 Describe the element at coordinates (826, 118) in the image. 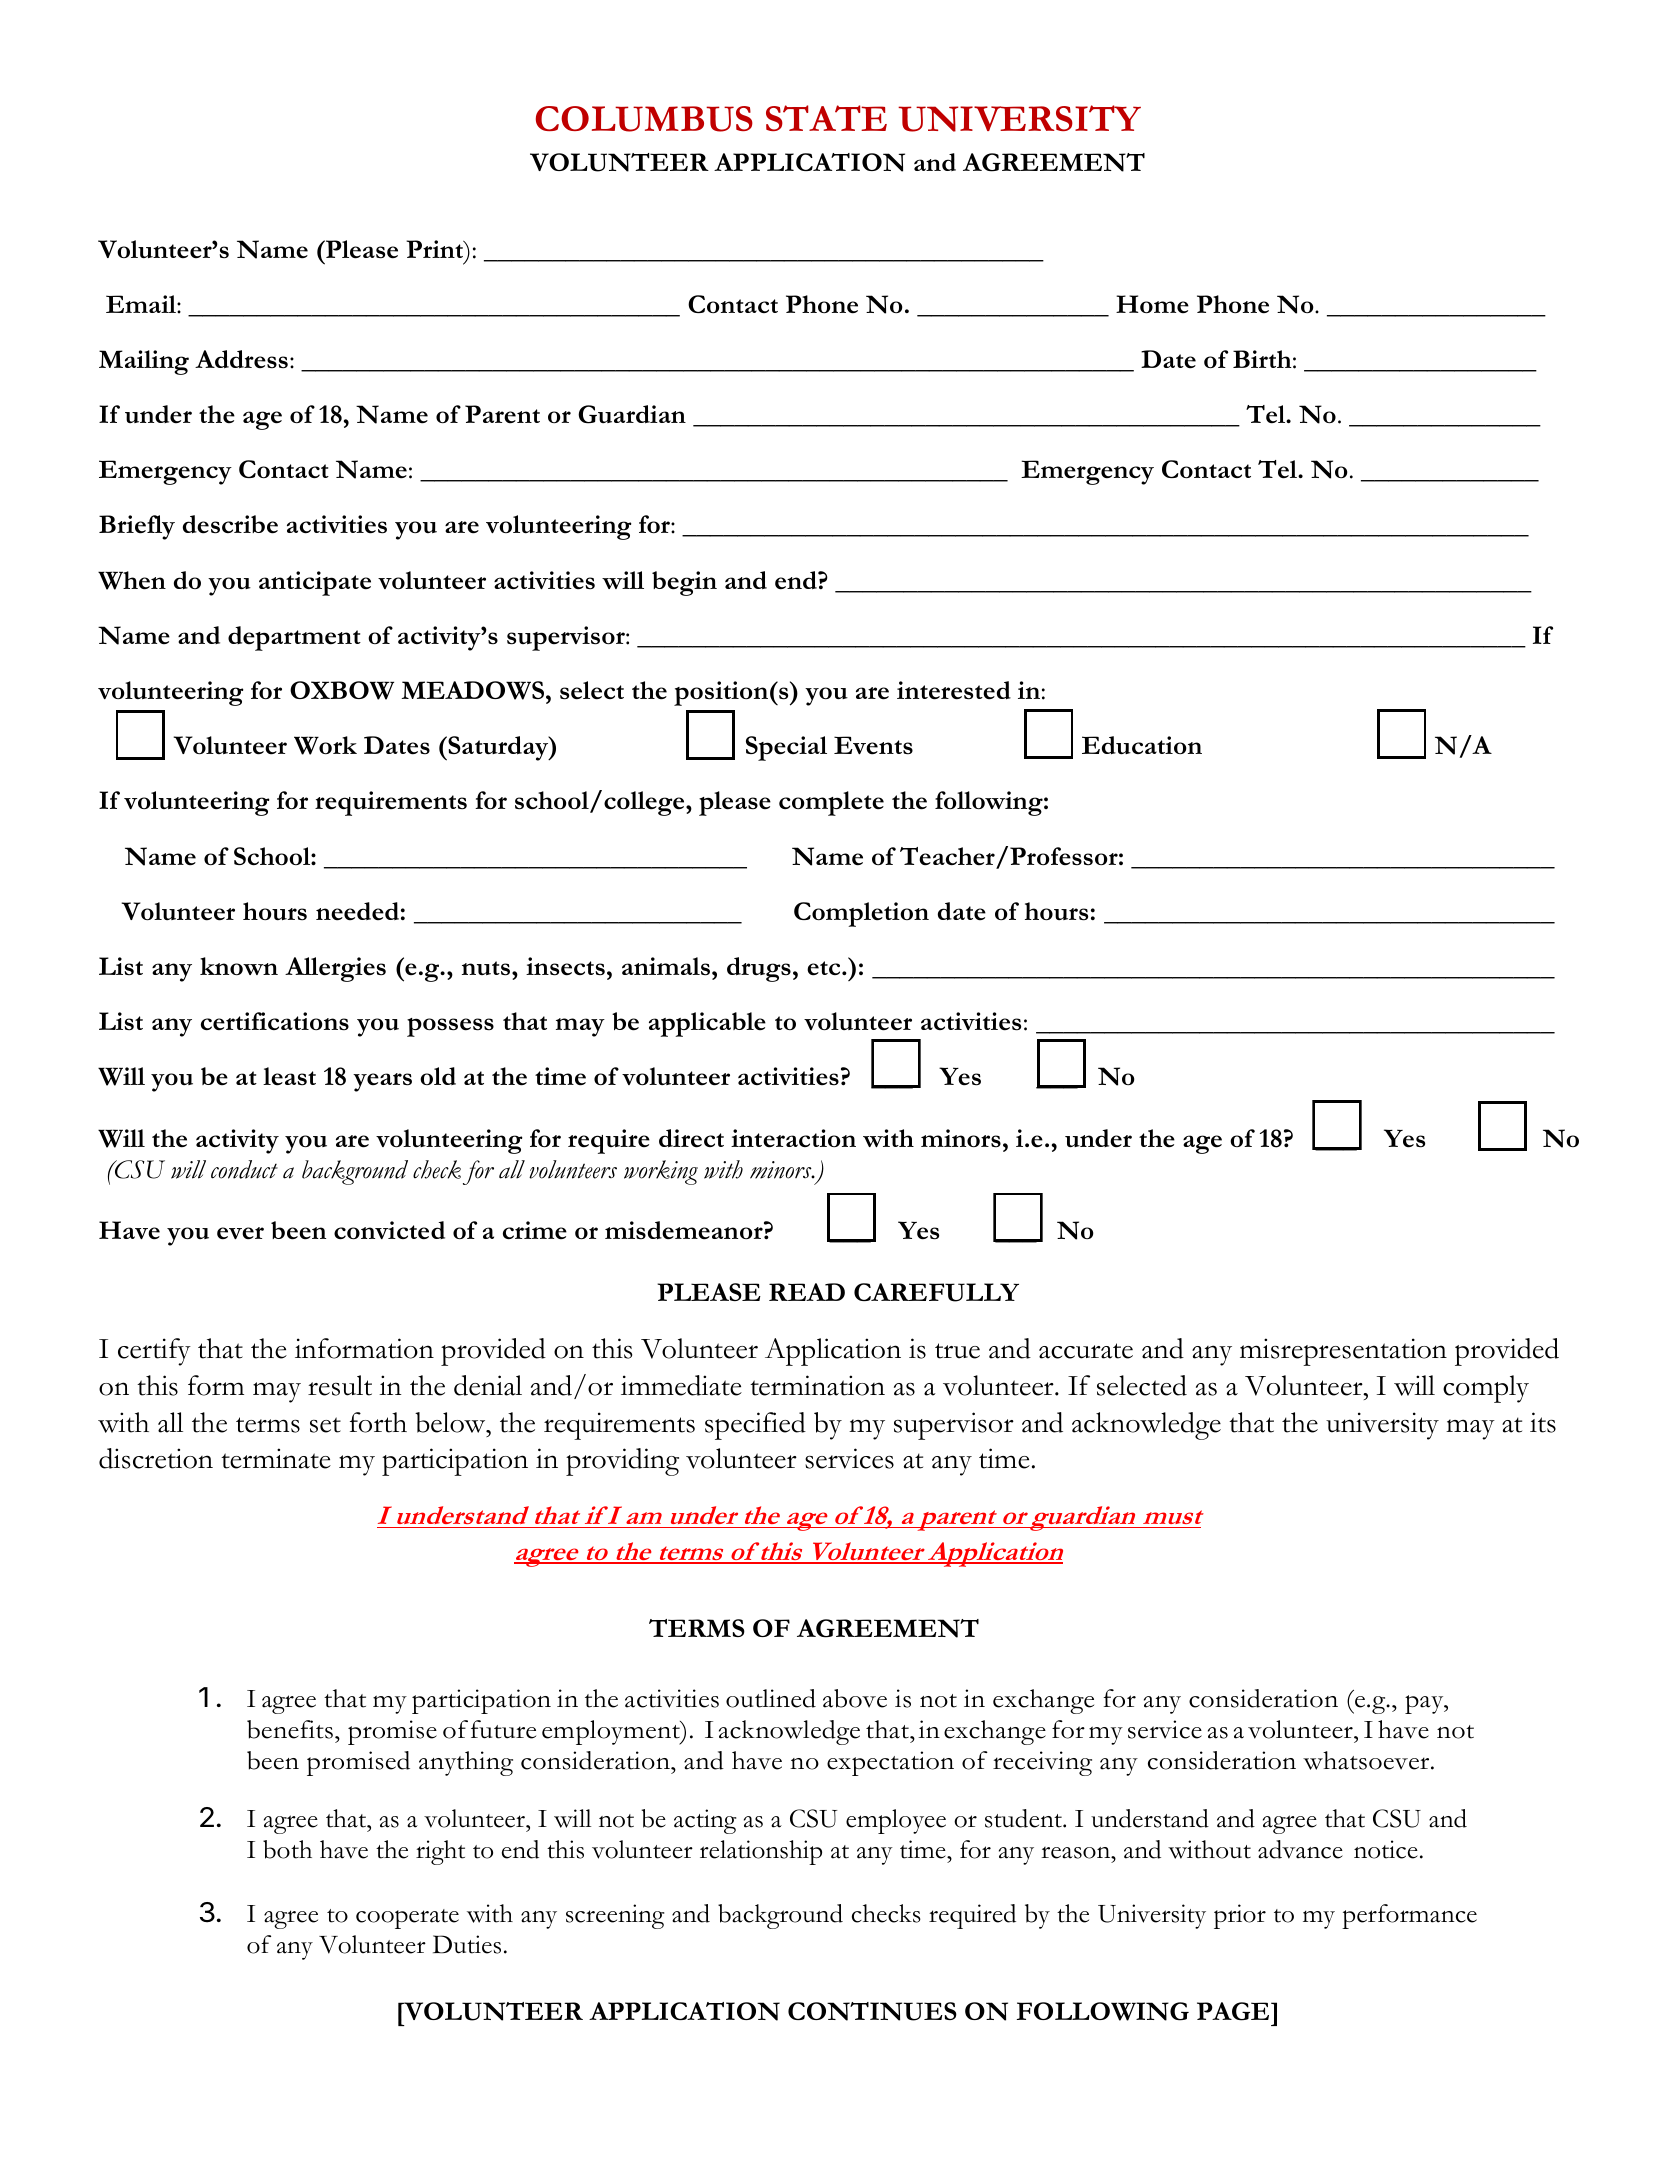

I see `STATE` at that location.
